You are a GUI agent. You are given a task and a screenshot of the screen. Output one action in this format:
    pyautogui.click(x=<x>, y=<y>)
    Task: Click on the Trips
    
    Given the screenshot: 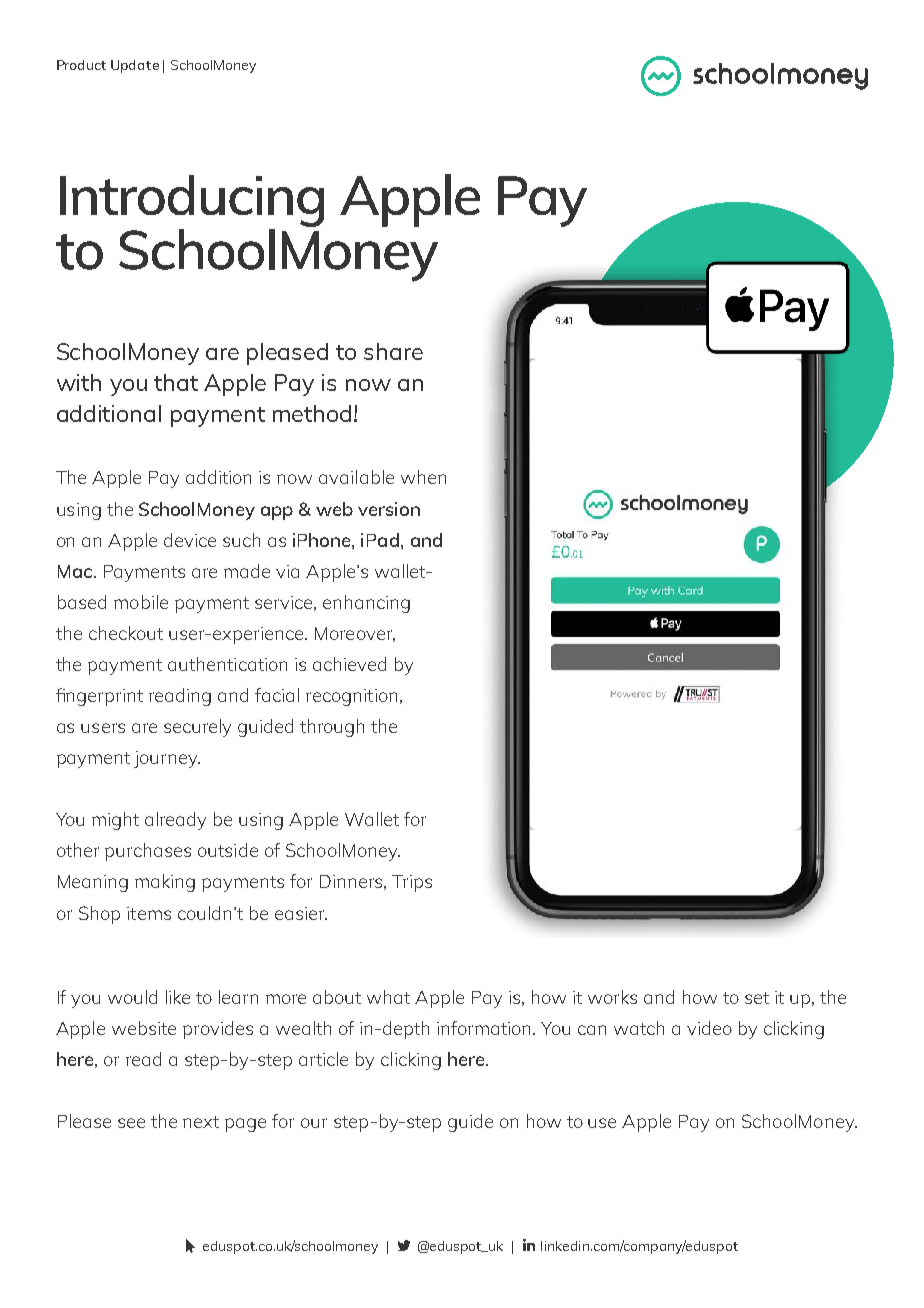 What is the action you would take?
    pyautogui.click(x=412, y=883)
